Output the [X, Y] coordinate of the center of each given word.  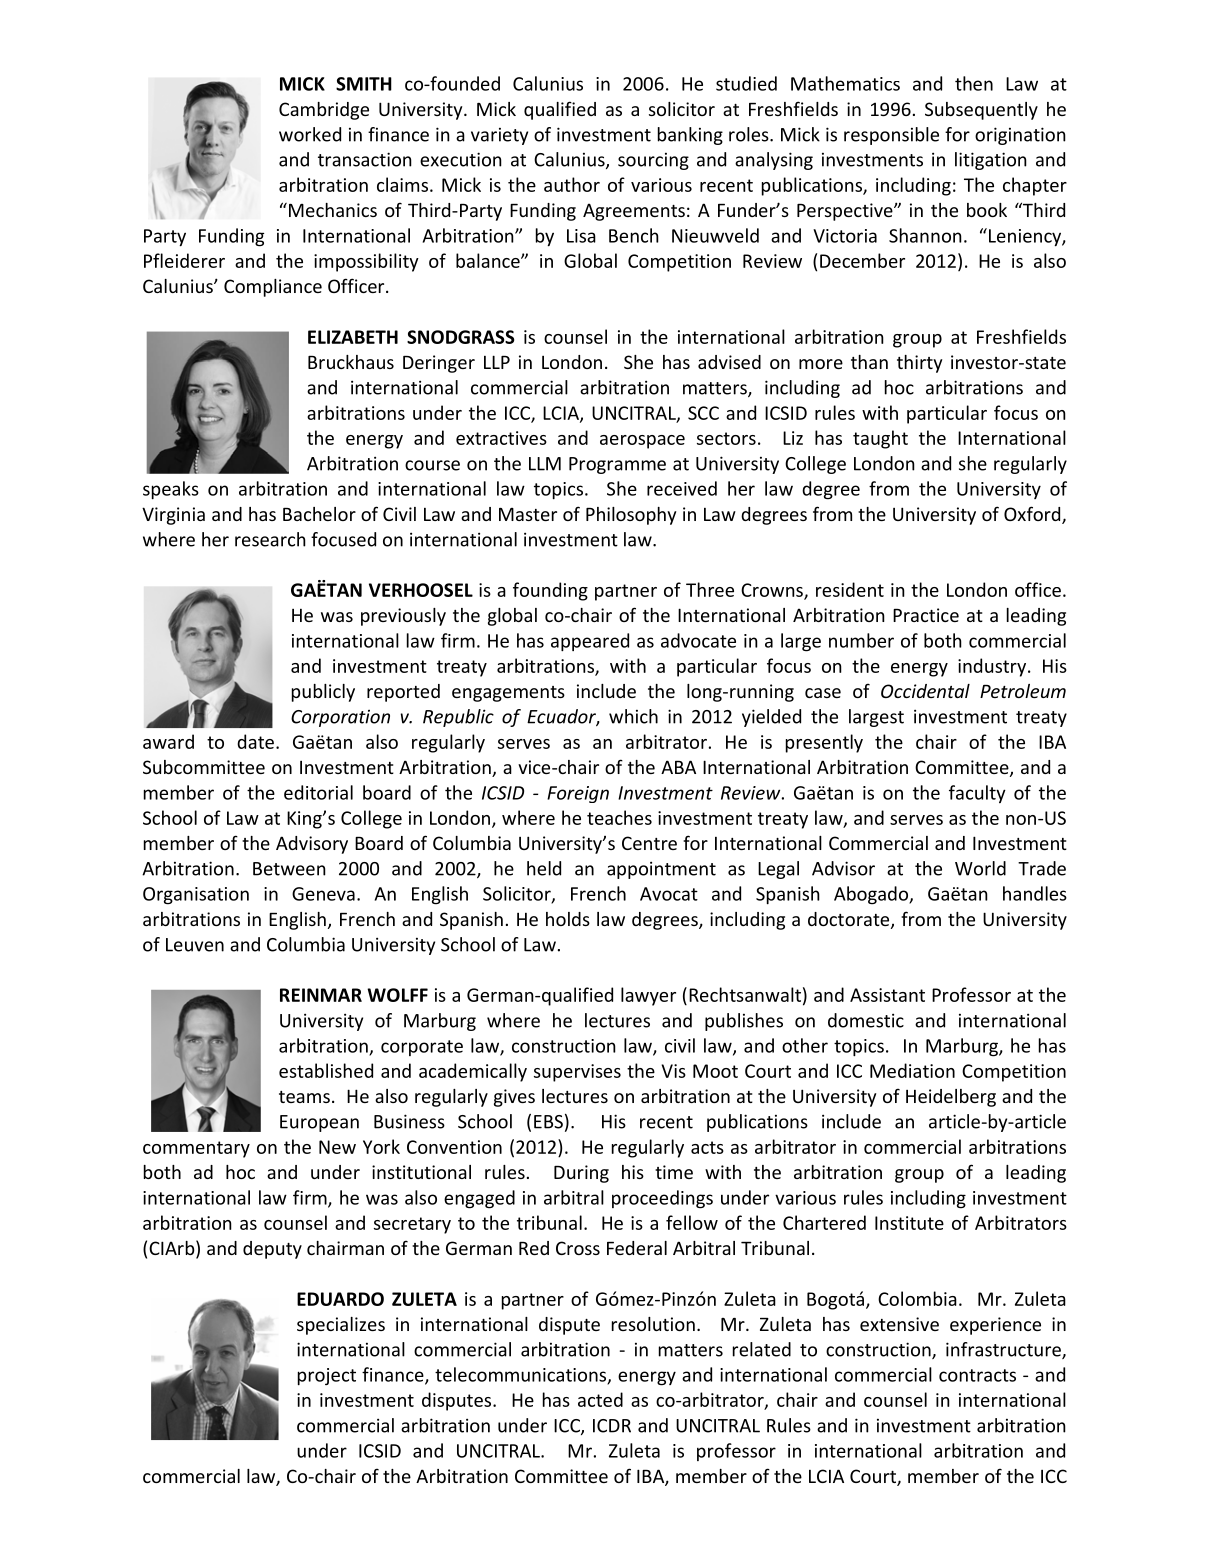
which [633, 716]
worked [310, 134]
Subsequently [981, 111]
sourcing [653, 161]
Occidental [925, 691]
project [327, 1376]
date [255, 741]
